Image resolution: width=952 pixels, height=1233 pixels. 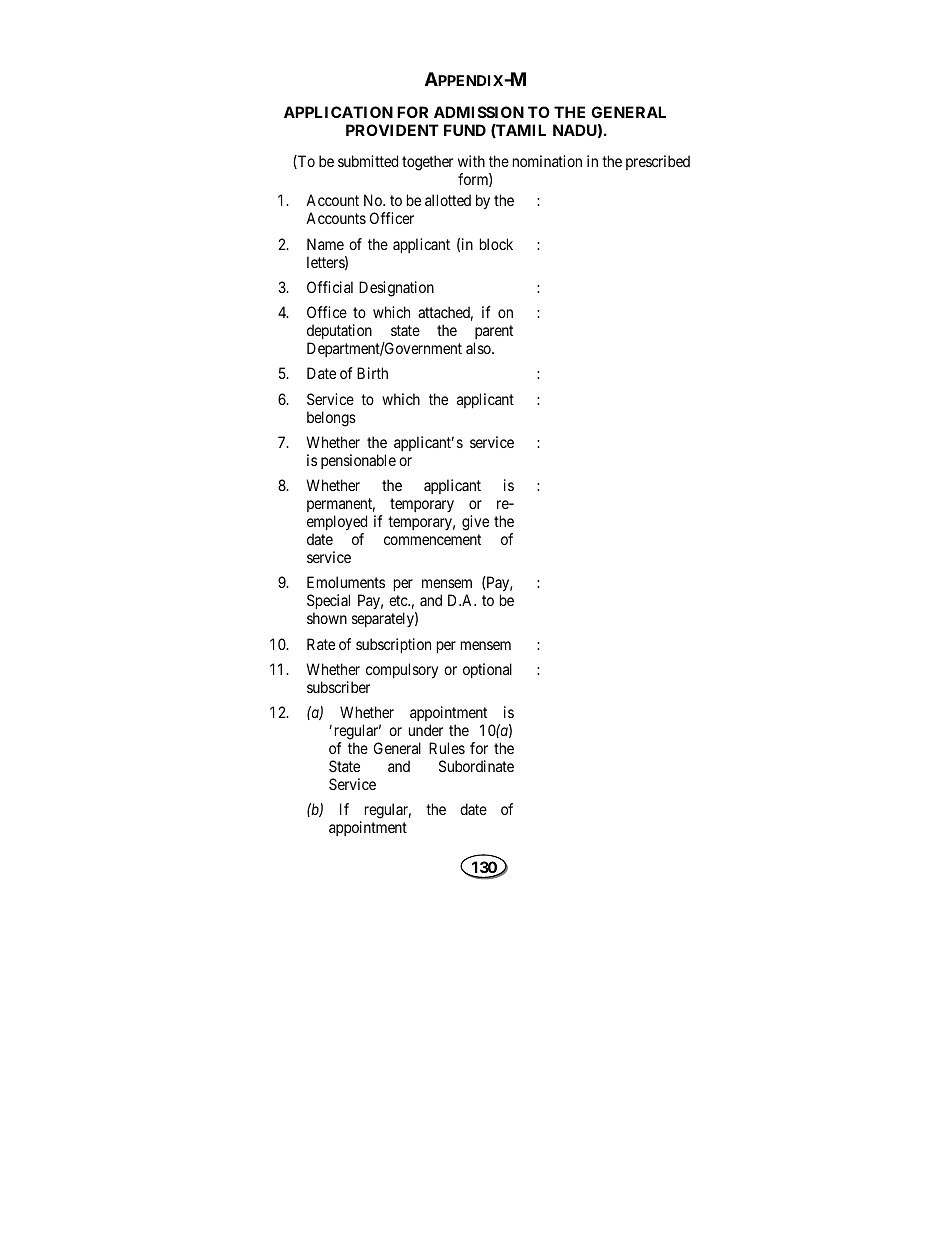 I want to click on ADMISSION, so click(x=479, y=112).
